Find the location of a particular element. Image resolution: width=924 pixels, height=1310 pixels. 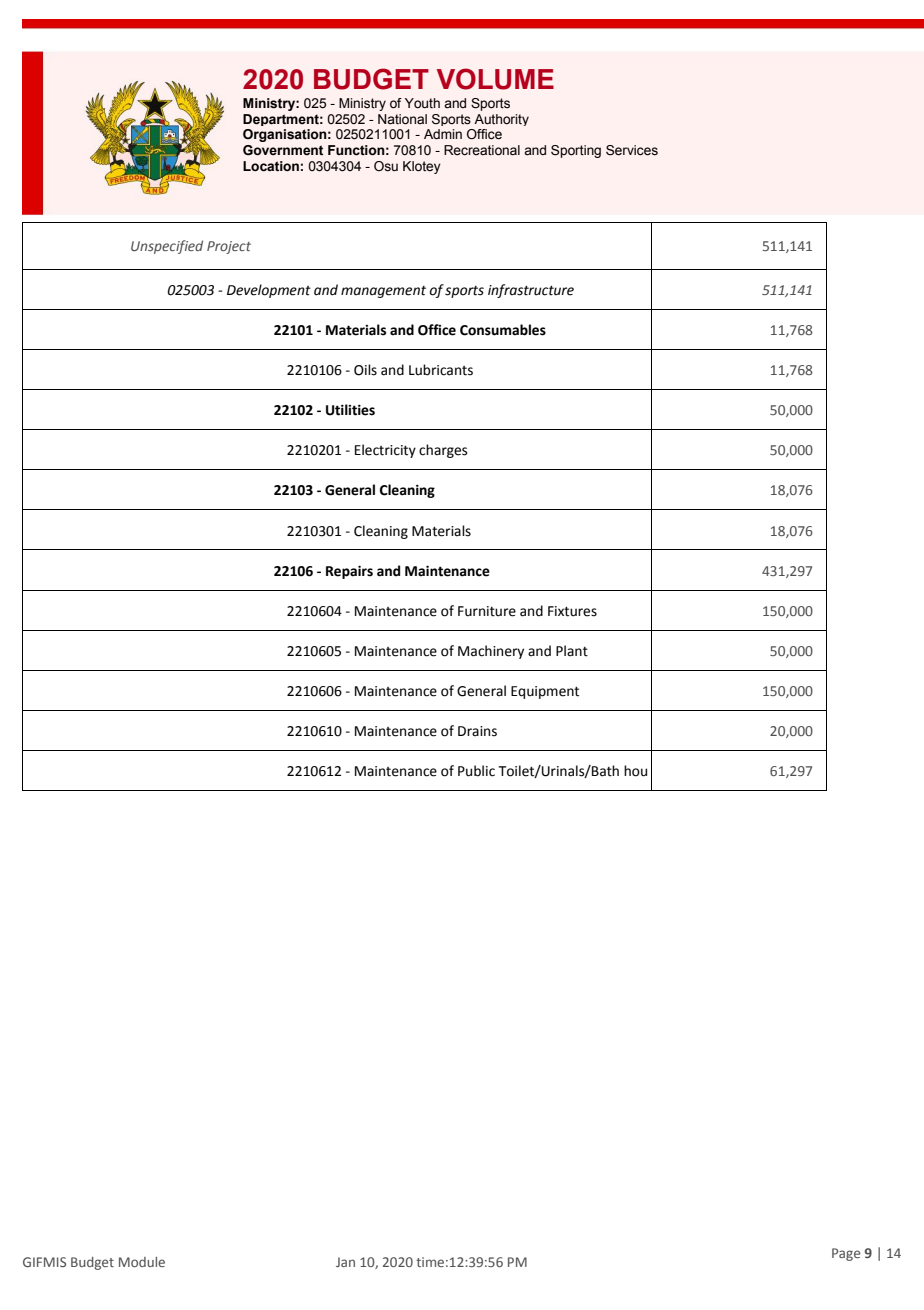

Jan is located at coordinates (345, 1262).
